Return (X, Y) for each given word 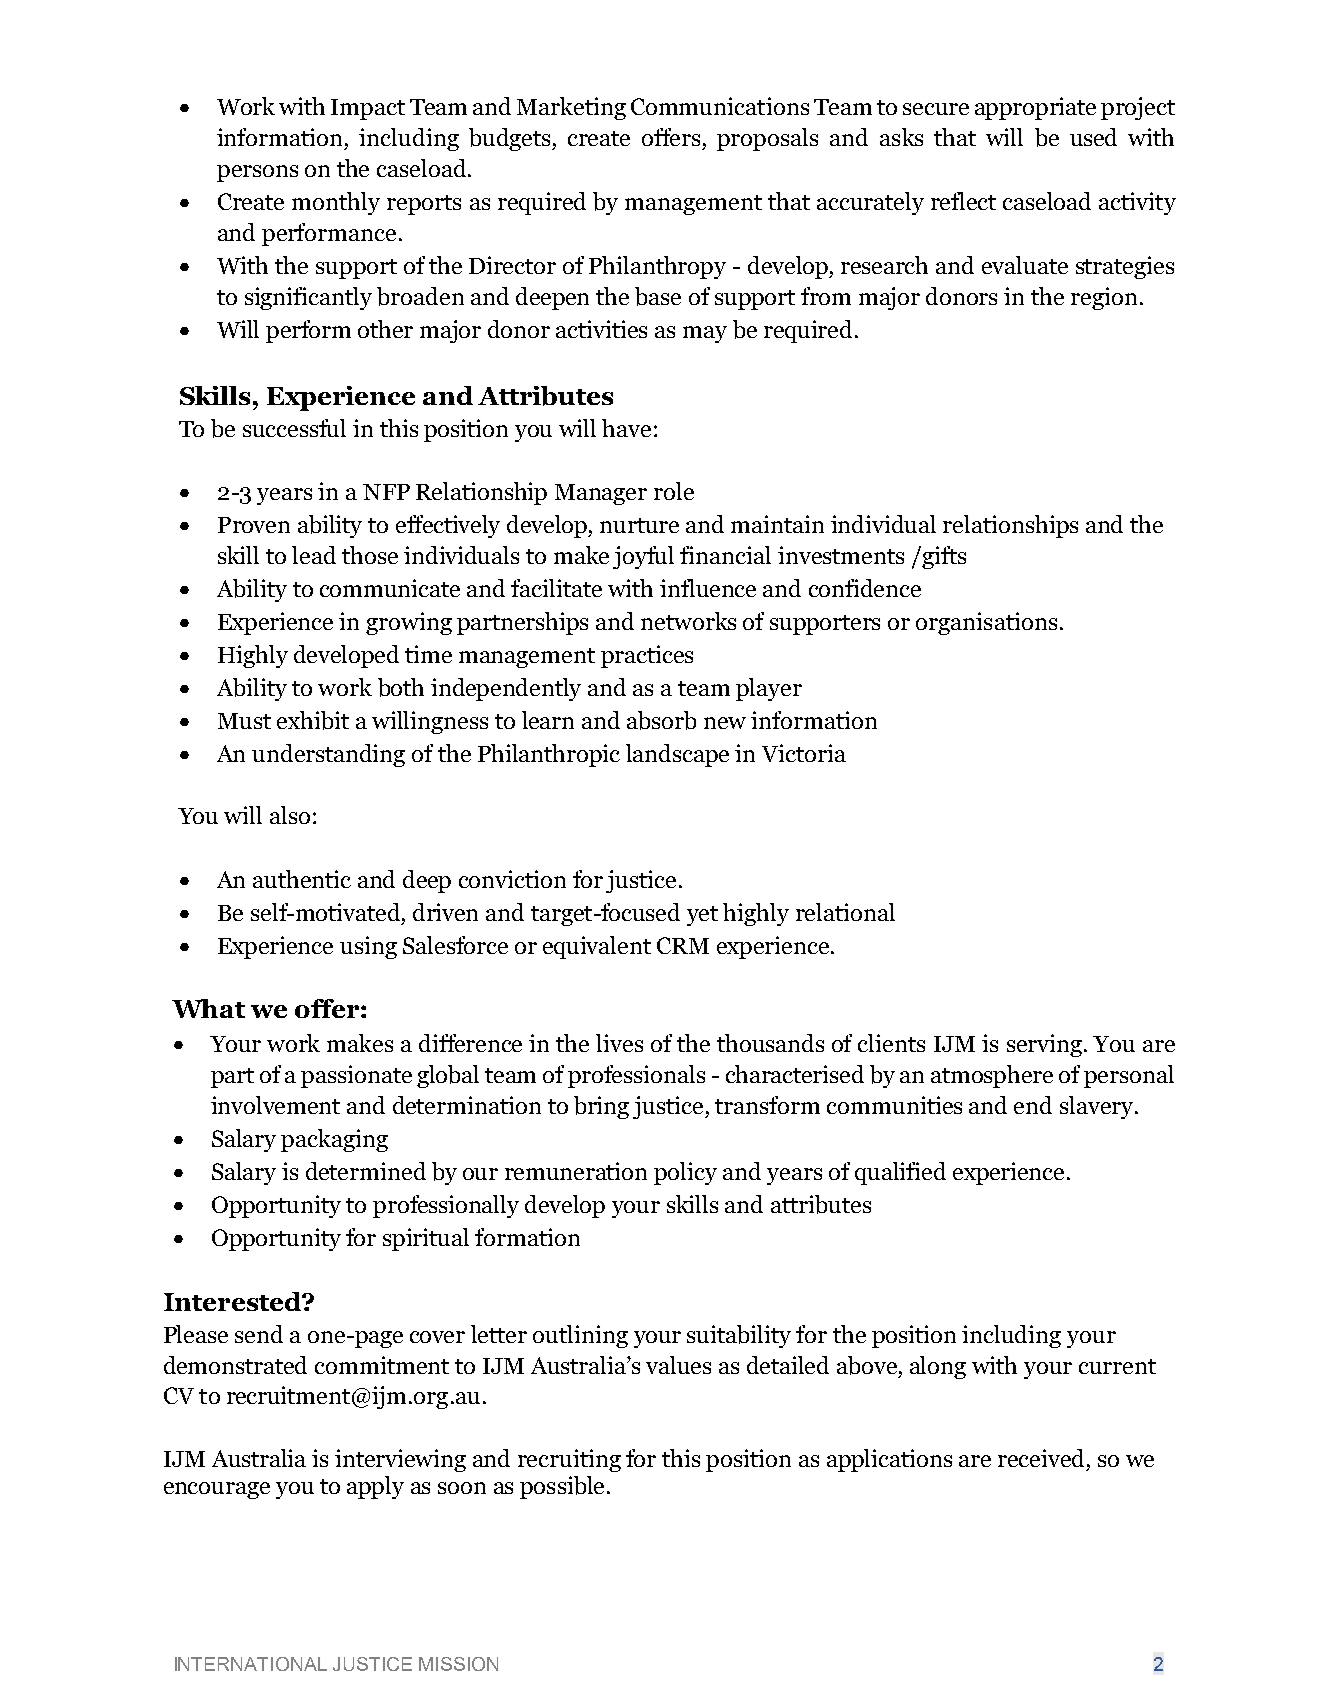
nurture (639, 525)
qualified (900, 1173)
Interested (233, 1301)
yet (702, 916)
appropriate (1035, 108)
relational (845, 912)
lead (314, 555)
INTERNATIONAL (251, 1664)
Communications (720, 106)
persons (257, 173)
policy (685, 1173)
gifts (943, 557)
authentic (302, 879)
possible (562, 1487)
